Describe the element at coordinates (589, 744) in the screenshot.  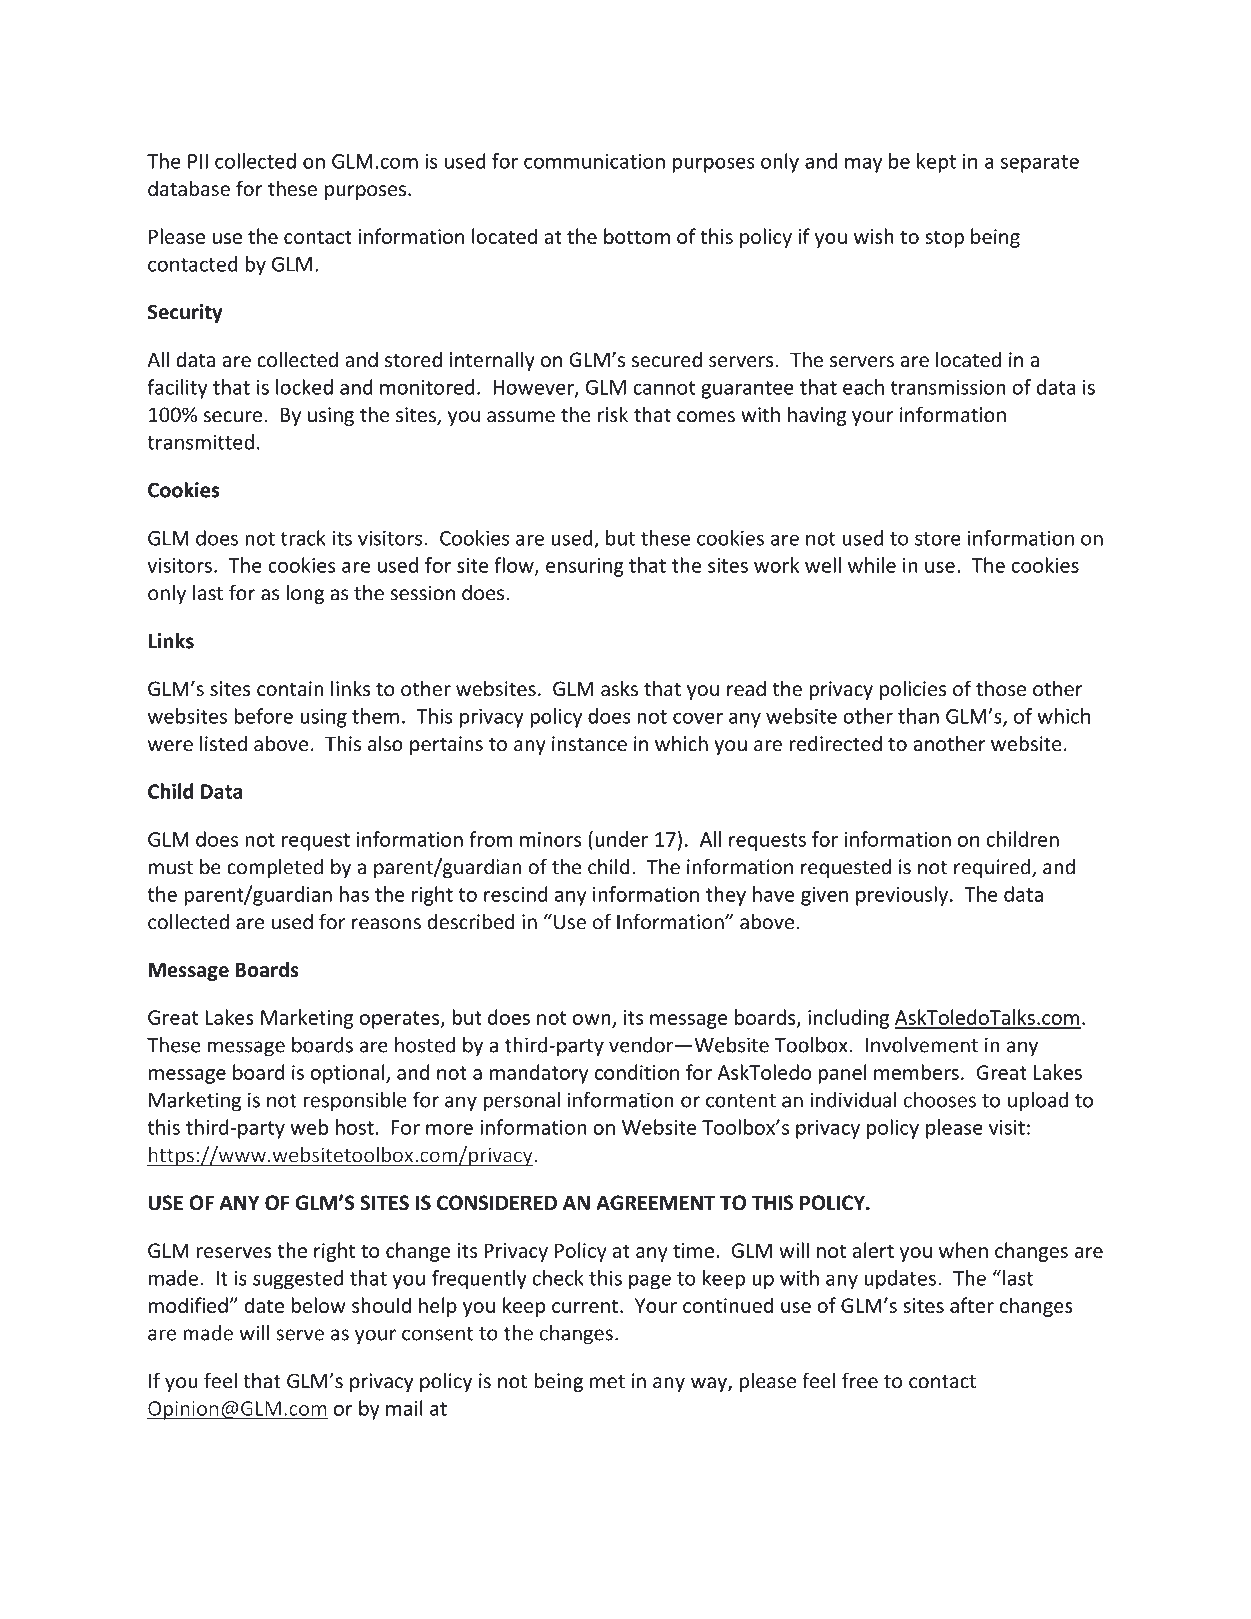
I see `instance` at that location.
